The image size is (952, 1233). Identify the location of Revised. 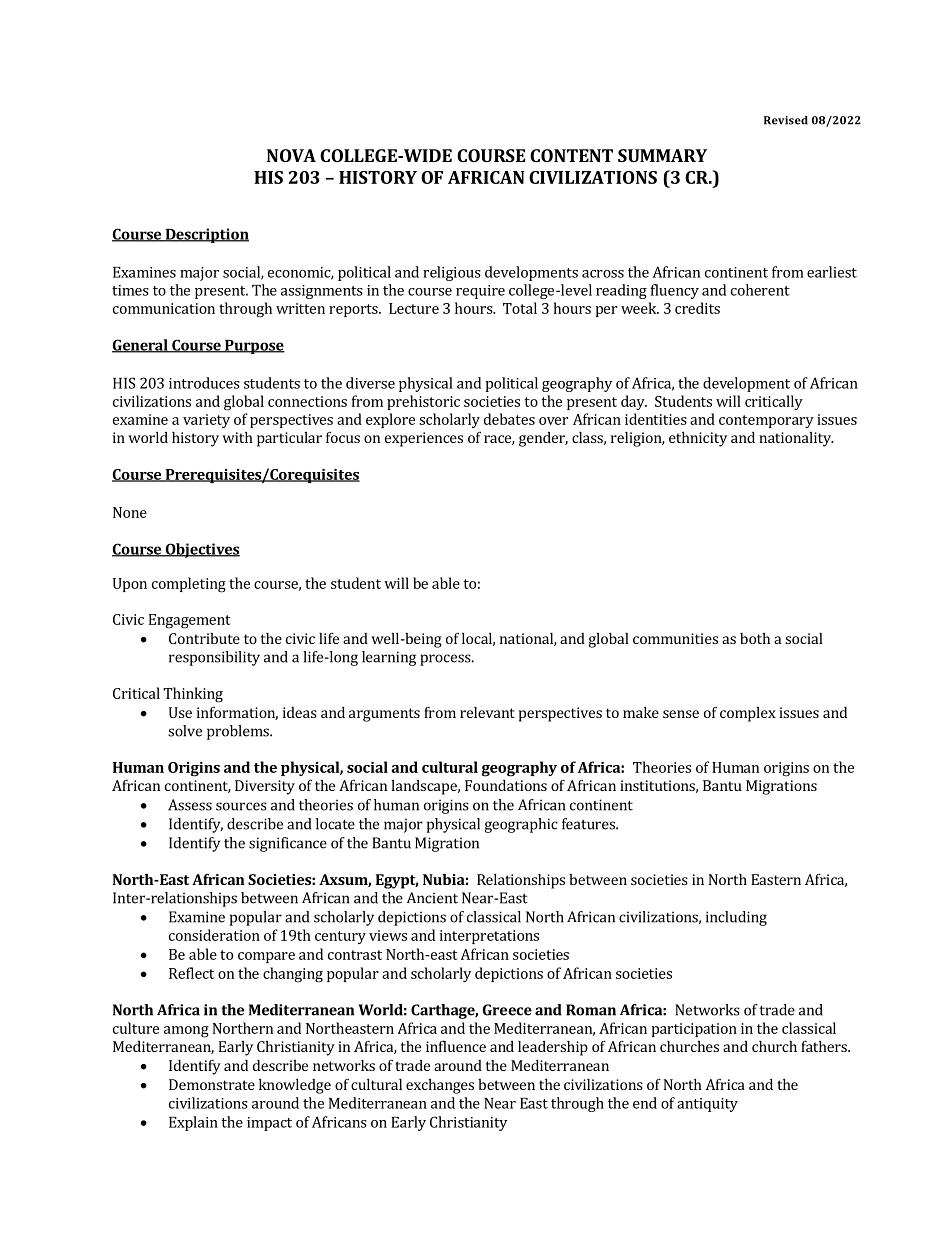
(786, 120).
